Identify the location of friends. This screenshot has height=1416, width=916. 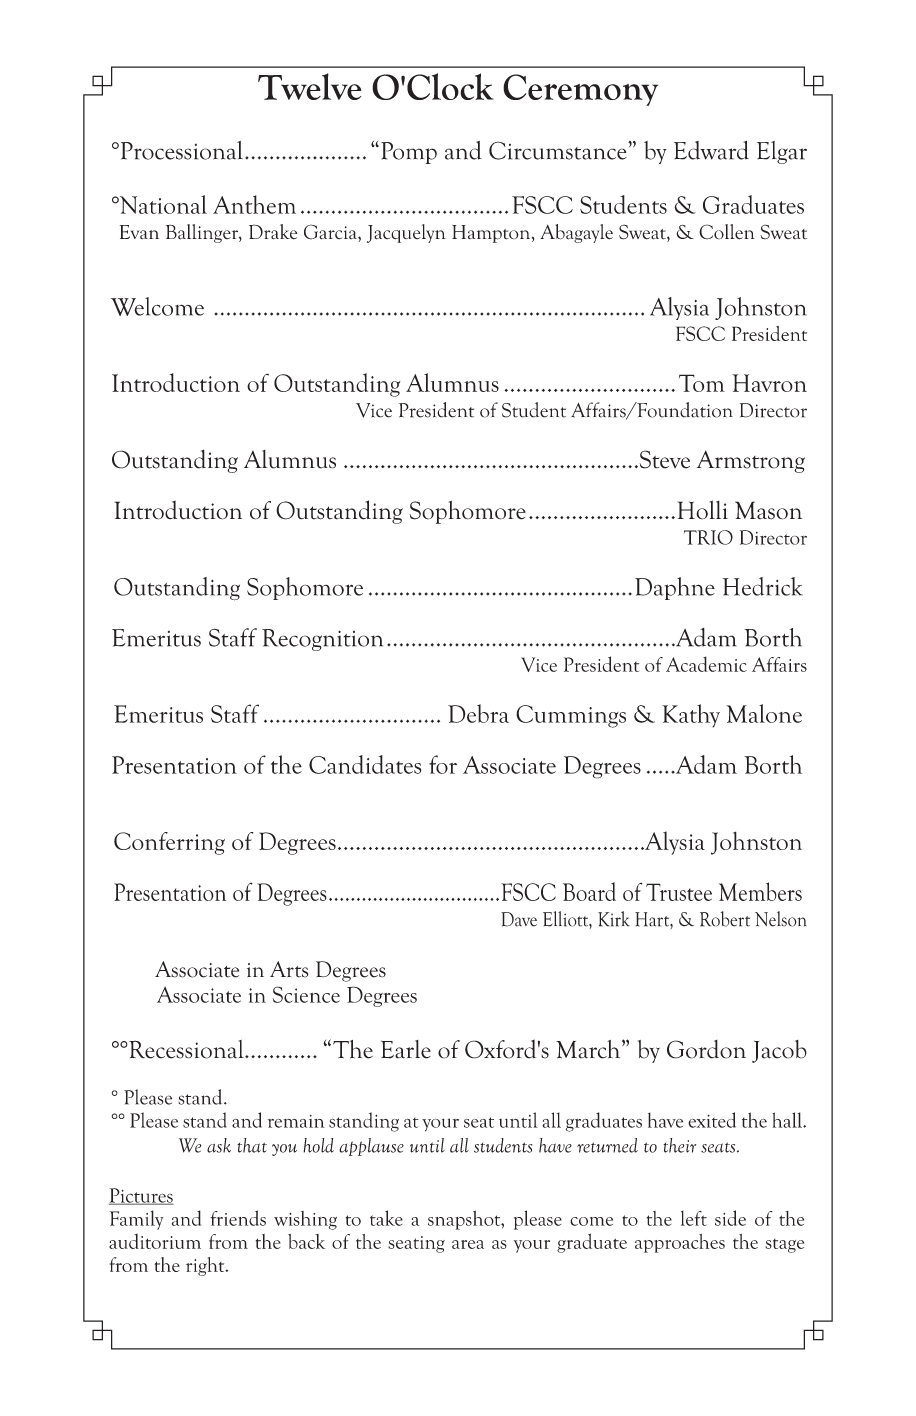
(238, 1218).
